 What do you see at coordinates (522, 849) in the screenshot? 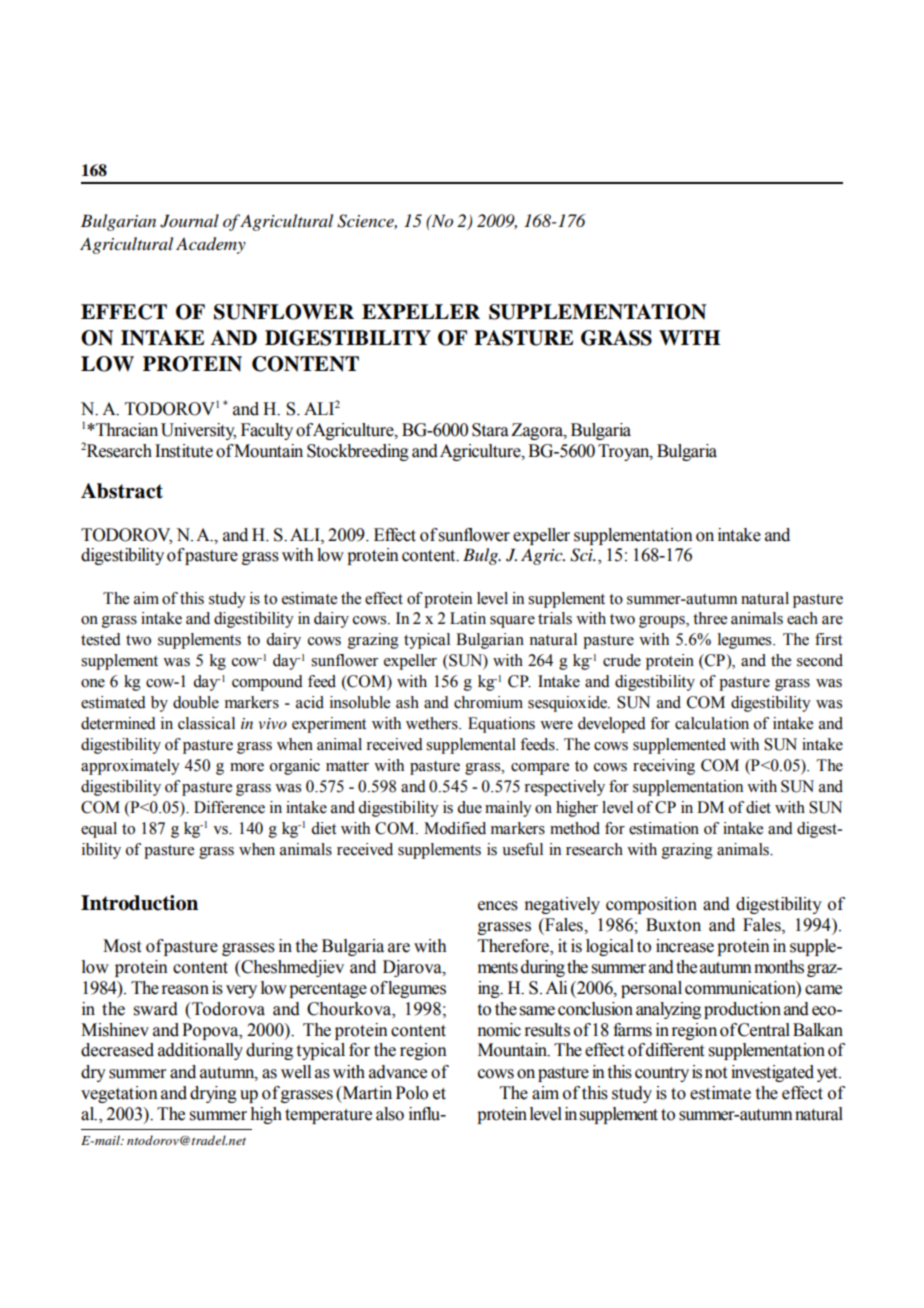
I see `useful` at bounding box center [522, 849].
